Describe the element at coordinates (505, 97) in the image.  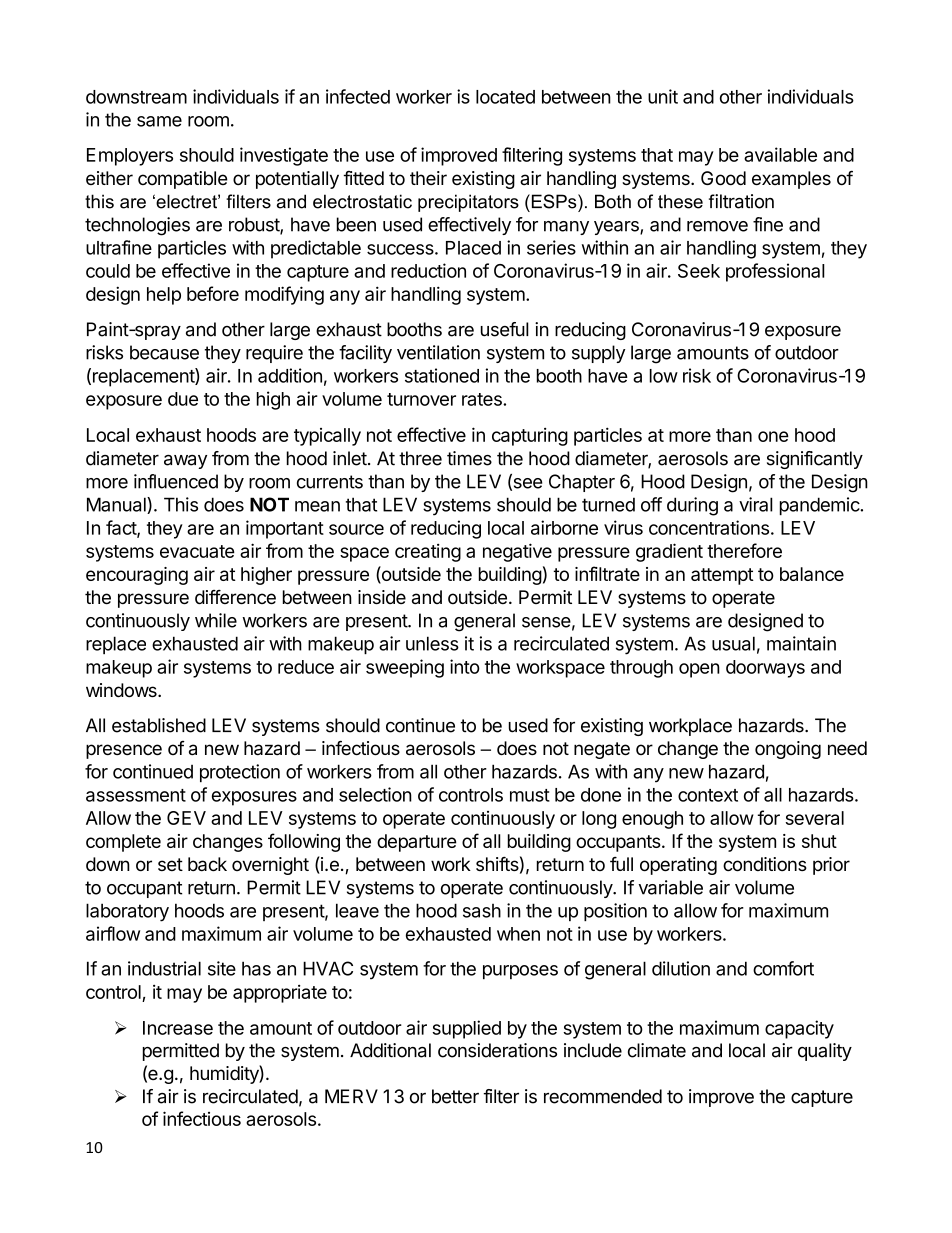
I see `located` at that location.
